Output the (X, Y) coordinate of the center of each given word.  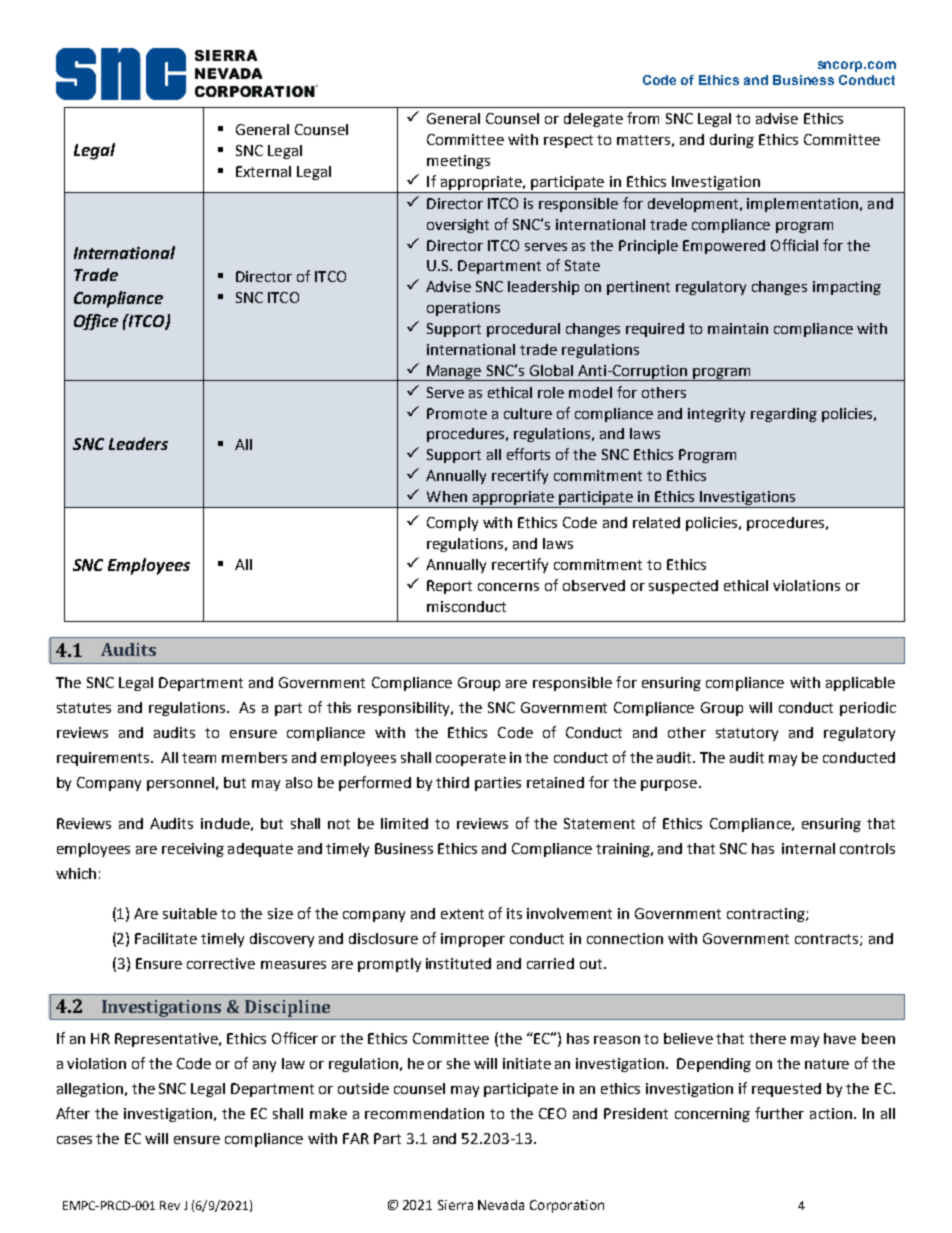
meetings (458, 162)
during (732, 141)
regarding (784, 415)
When (447, 496)
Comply (452, 524)
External (263, 171)
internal (808, 848)
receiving (193, 850)
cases (74, 1140)
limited (404, 823)
